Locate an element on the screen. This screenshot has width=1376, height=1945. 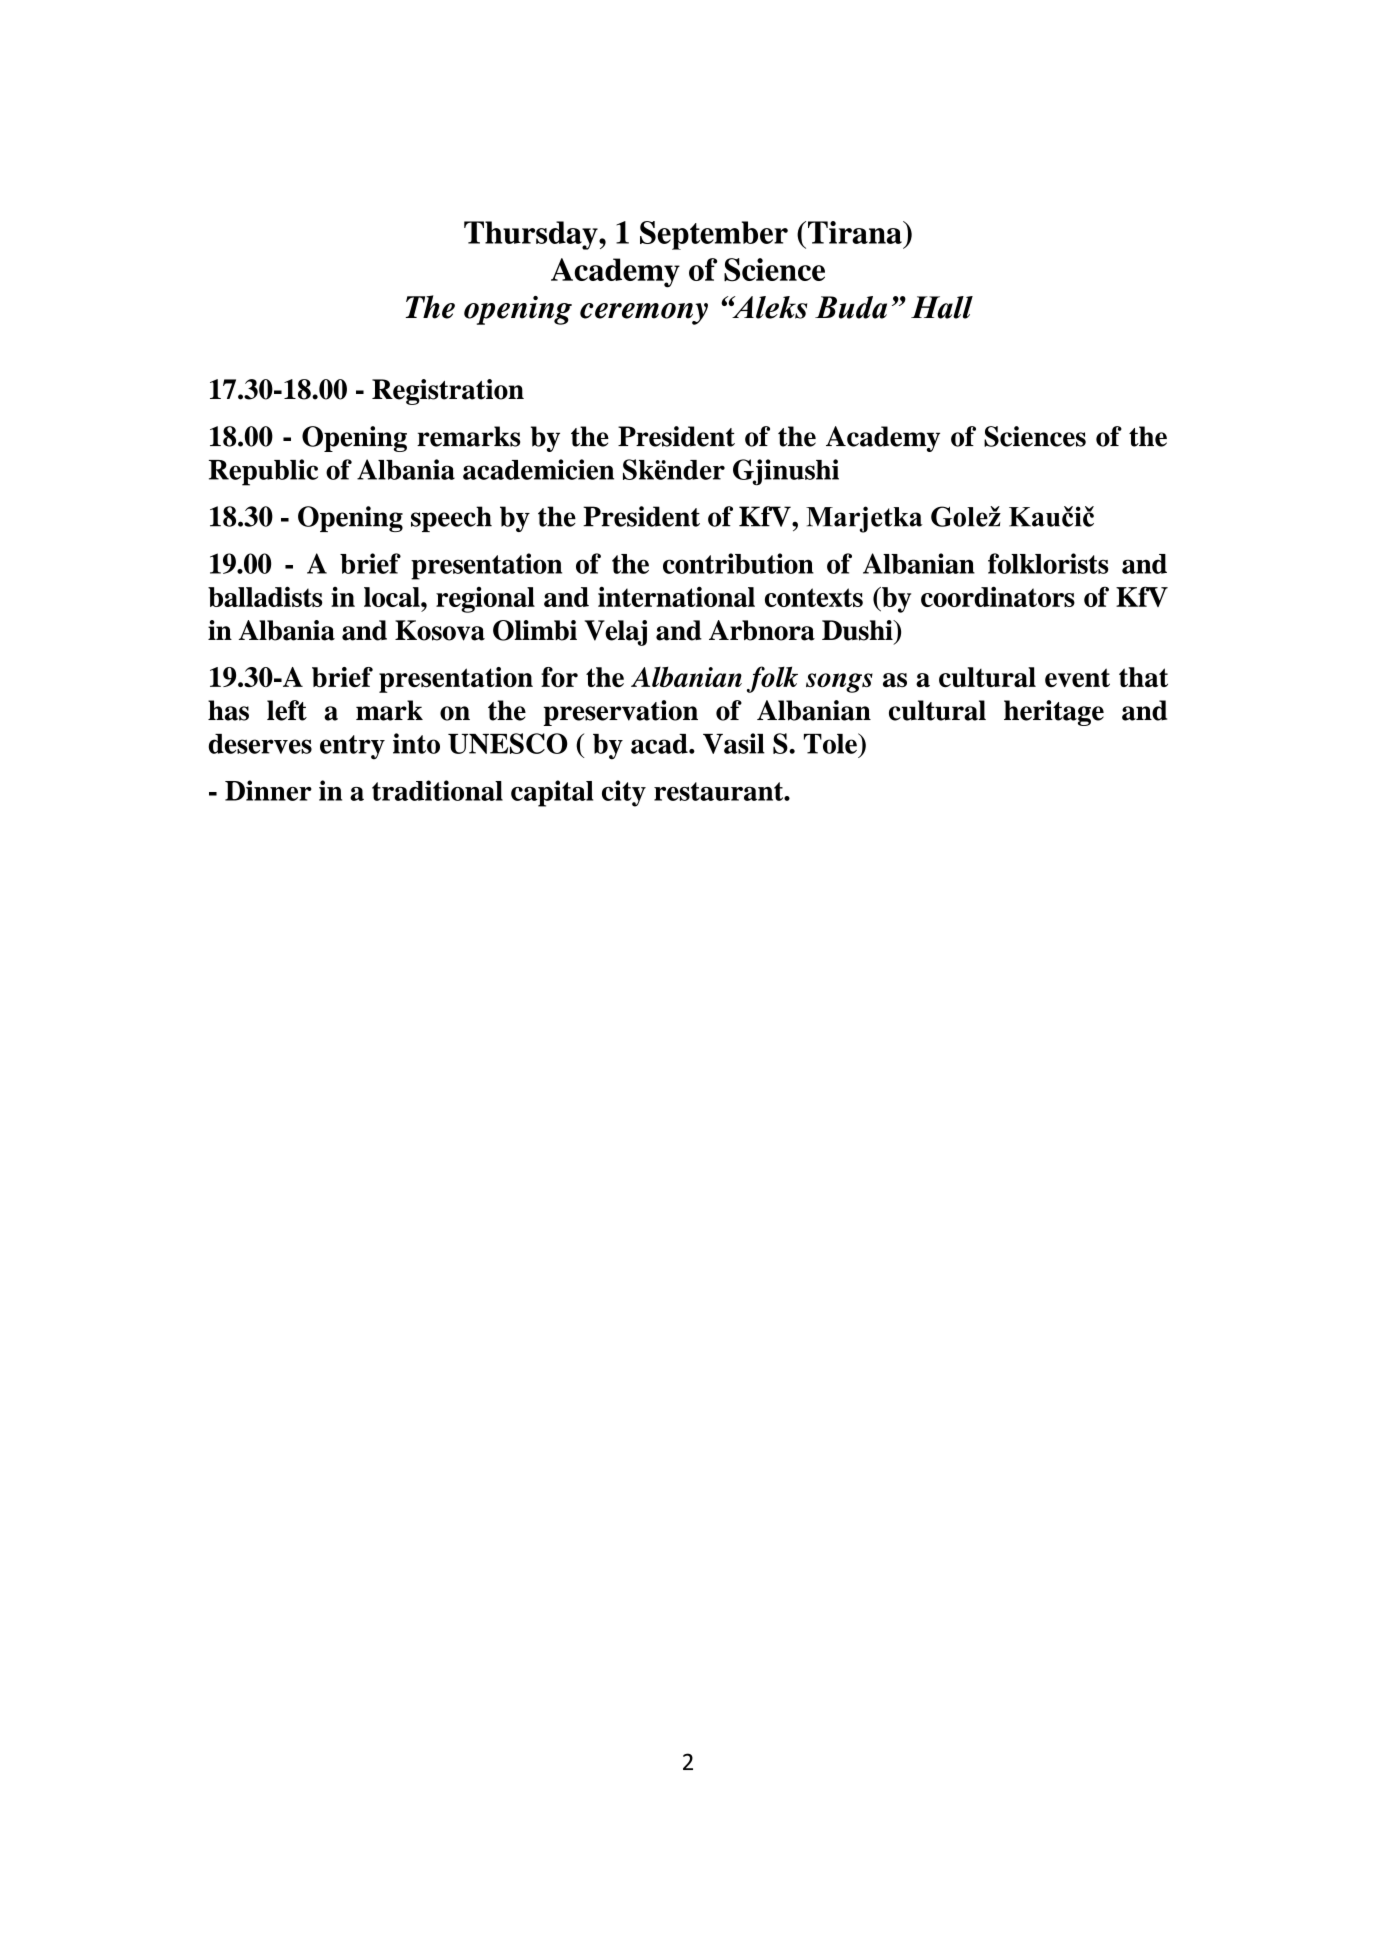
international is located at coordinates (676, 596).
